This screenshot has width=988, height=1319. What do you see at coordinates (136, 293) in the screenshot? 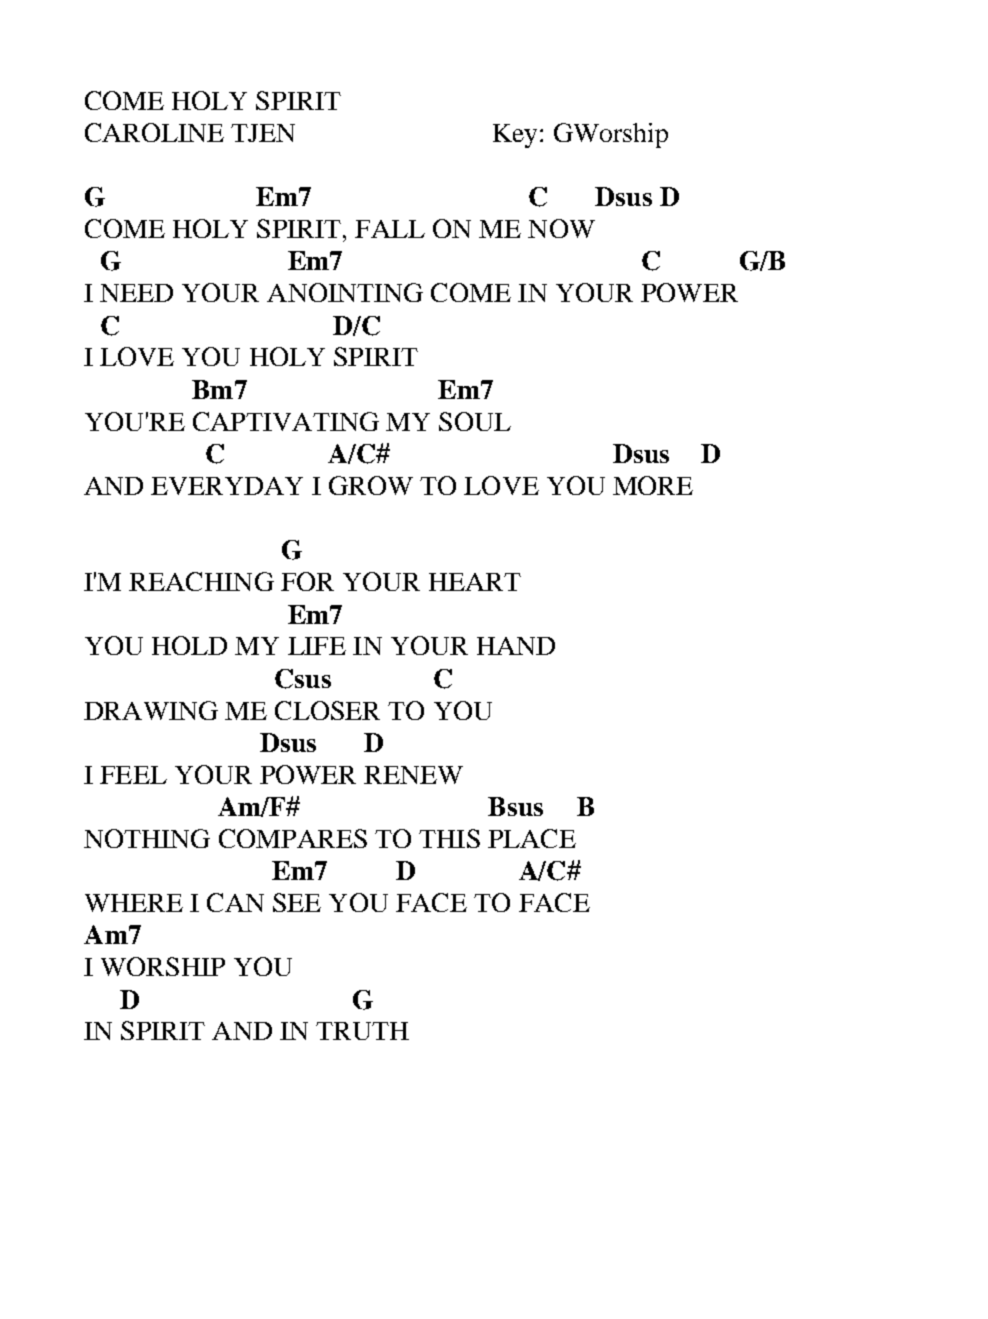
I see `NEED` at bounding box center [136, 293].
